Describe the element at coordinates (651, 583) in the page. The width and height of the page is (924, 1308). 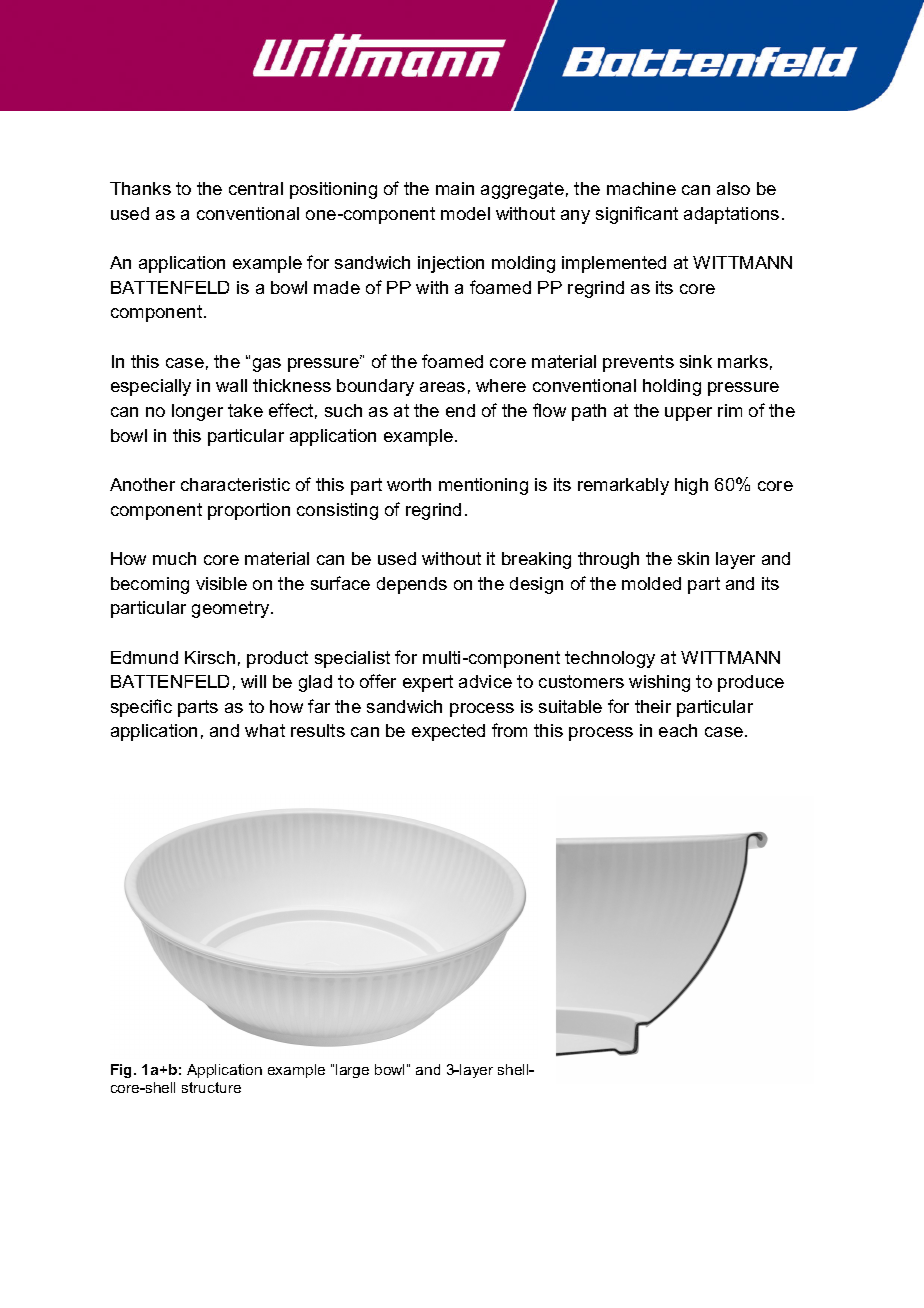
I see `molded` at that location.
